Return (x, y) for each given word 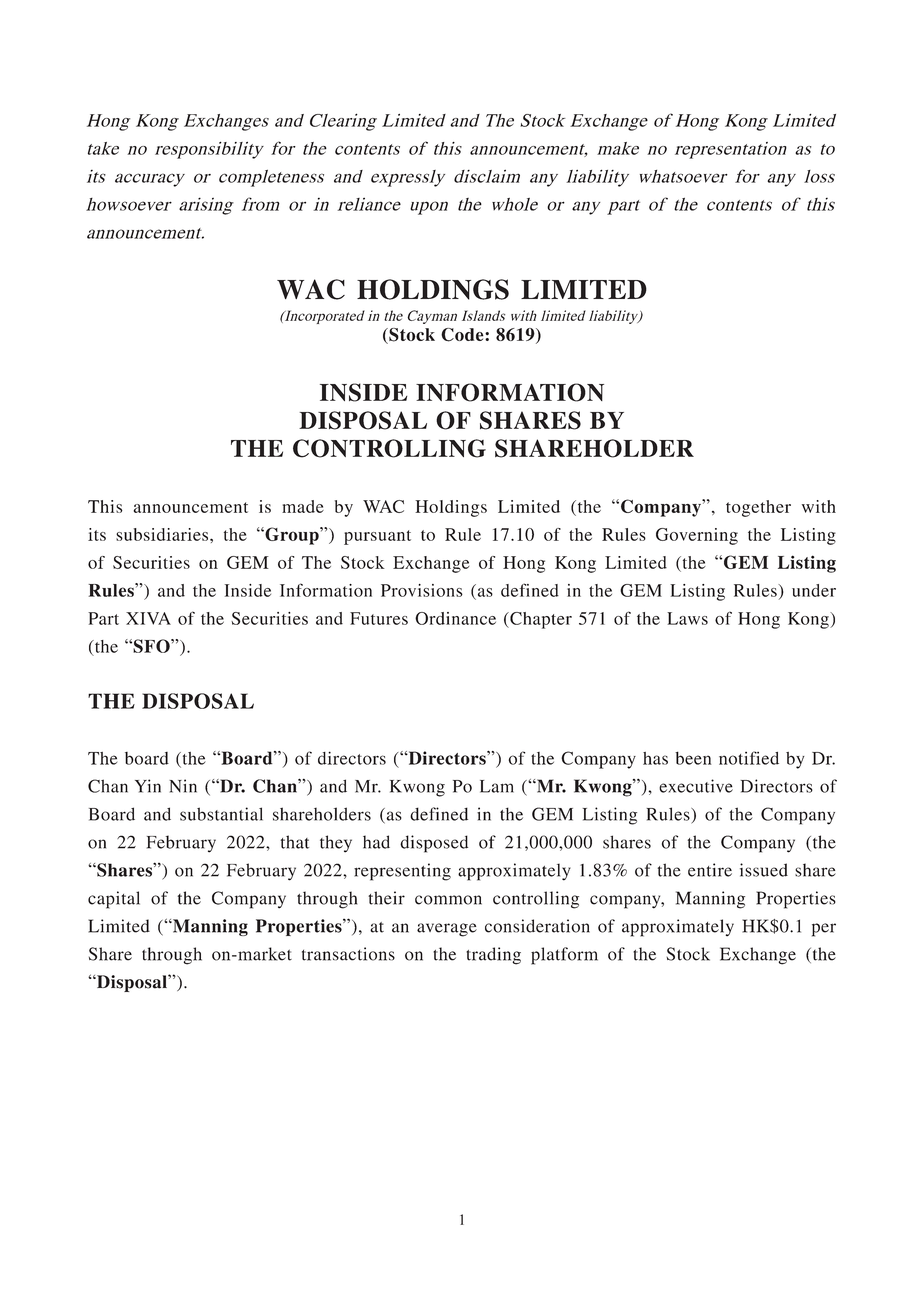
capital (114, 900)
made (303, 506)
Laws (687, 618)
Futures (379, 618)
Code (463, 335)
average (447, 930)
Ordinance (455, 618)
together (758, 508)
